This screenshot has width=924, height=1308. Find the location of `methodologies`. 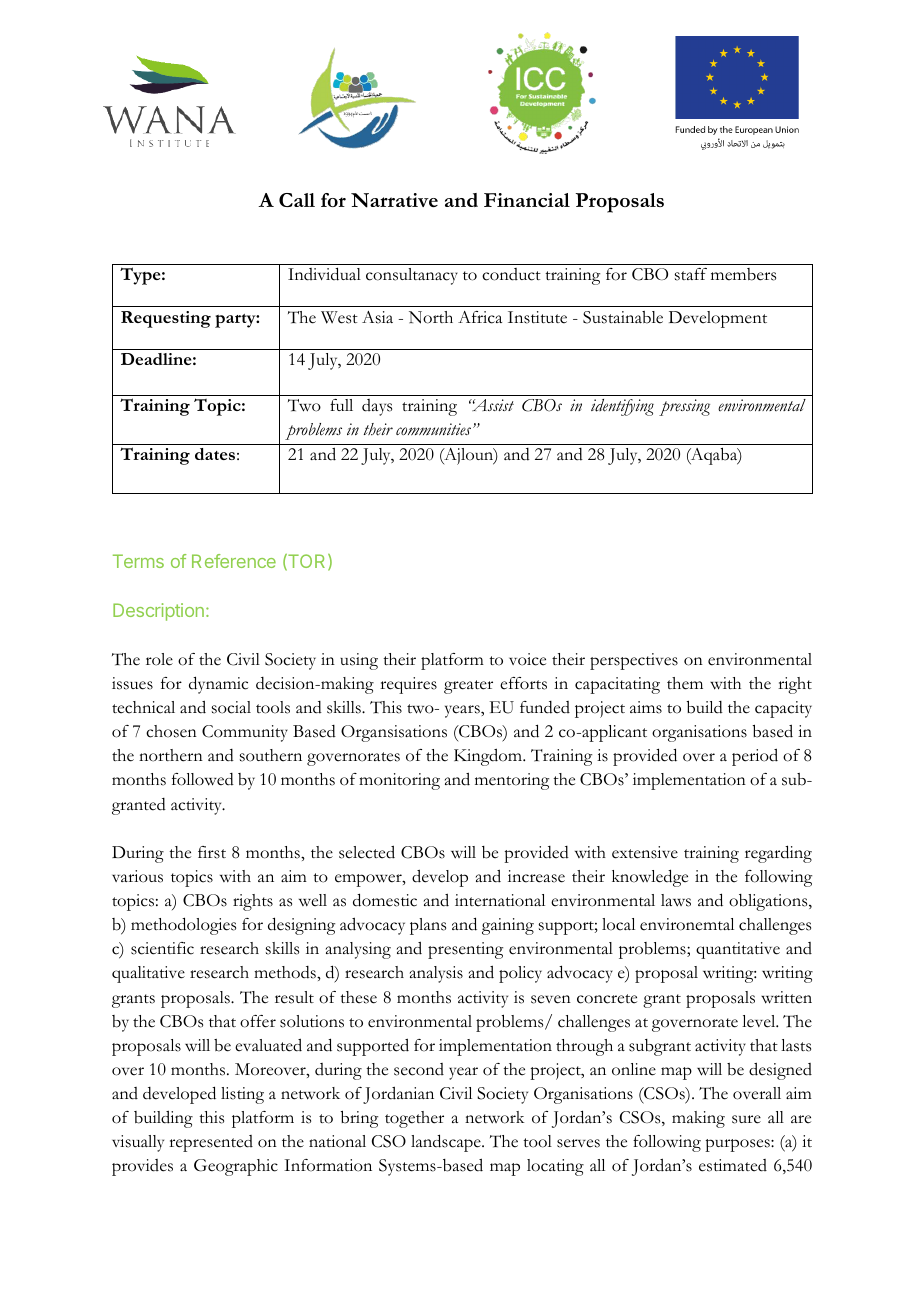

methodologies is located at coordinates (183, 926).
